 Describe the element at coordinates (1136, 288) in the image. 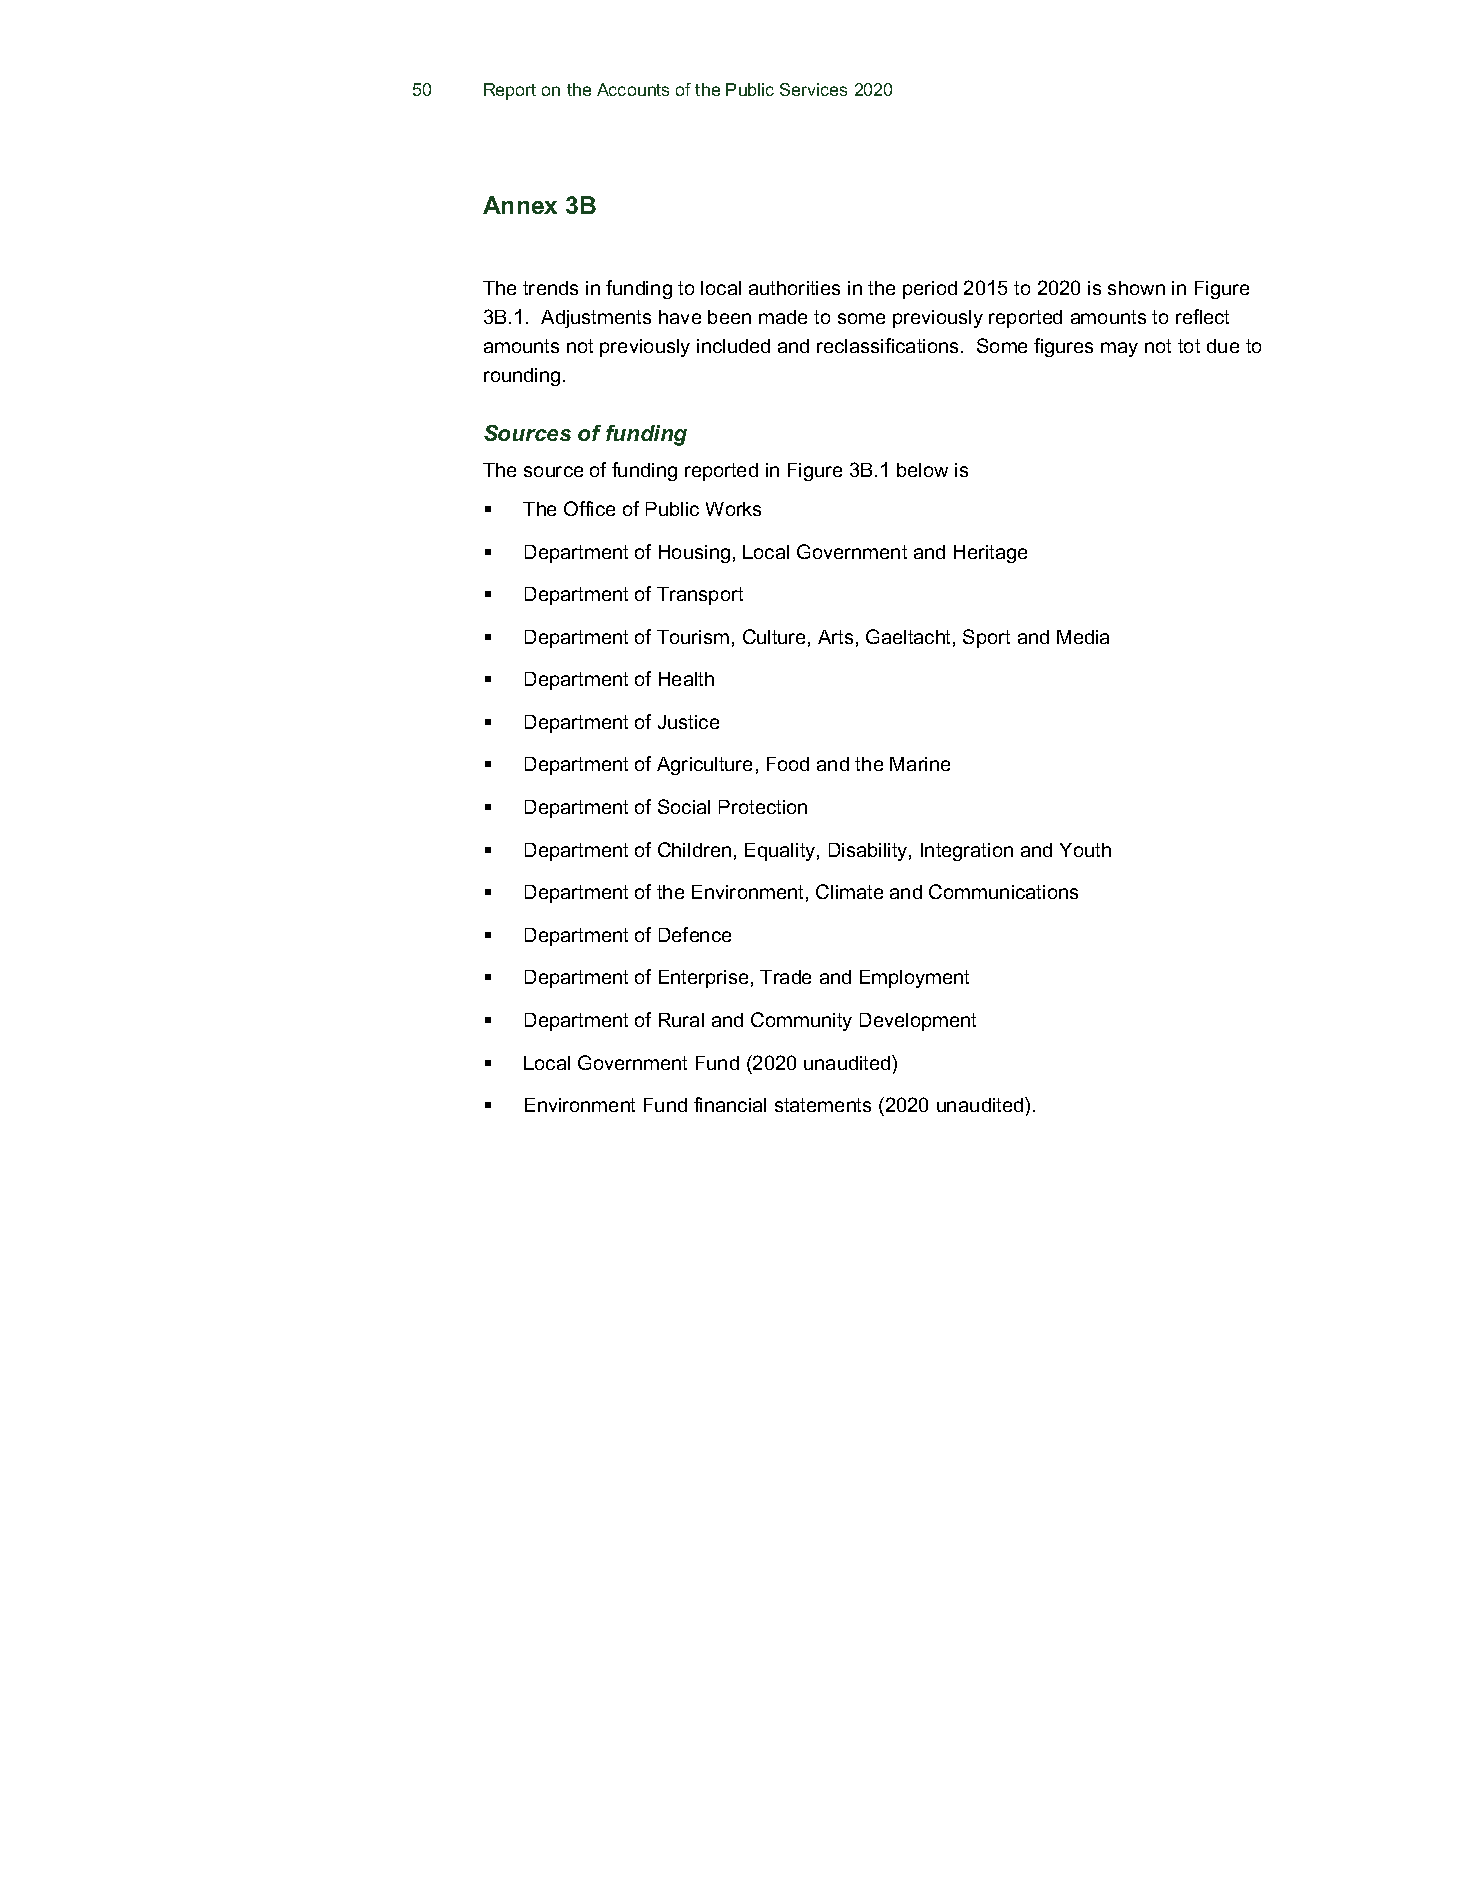

I see `shown` at that location.
